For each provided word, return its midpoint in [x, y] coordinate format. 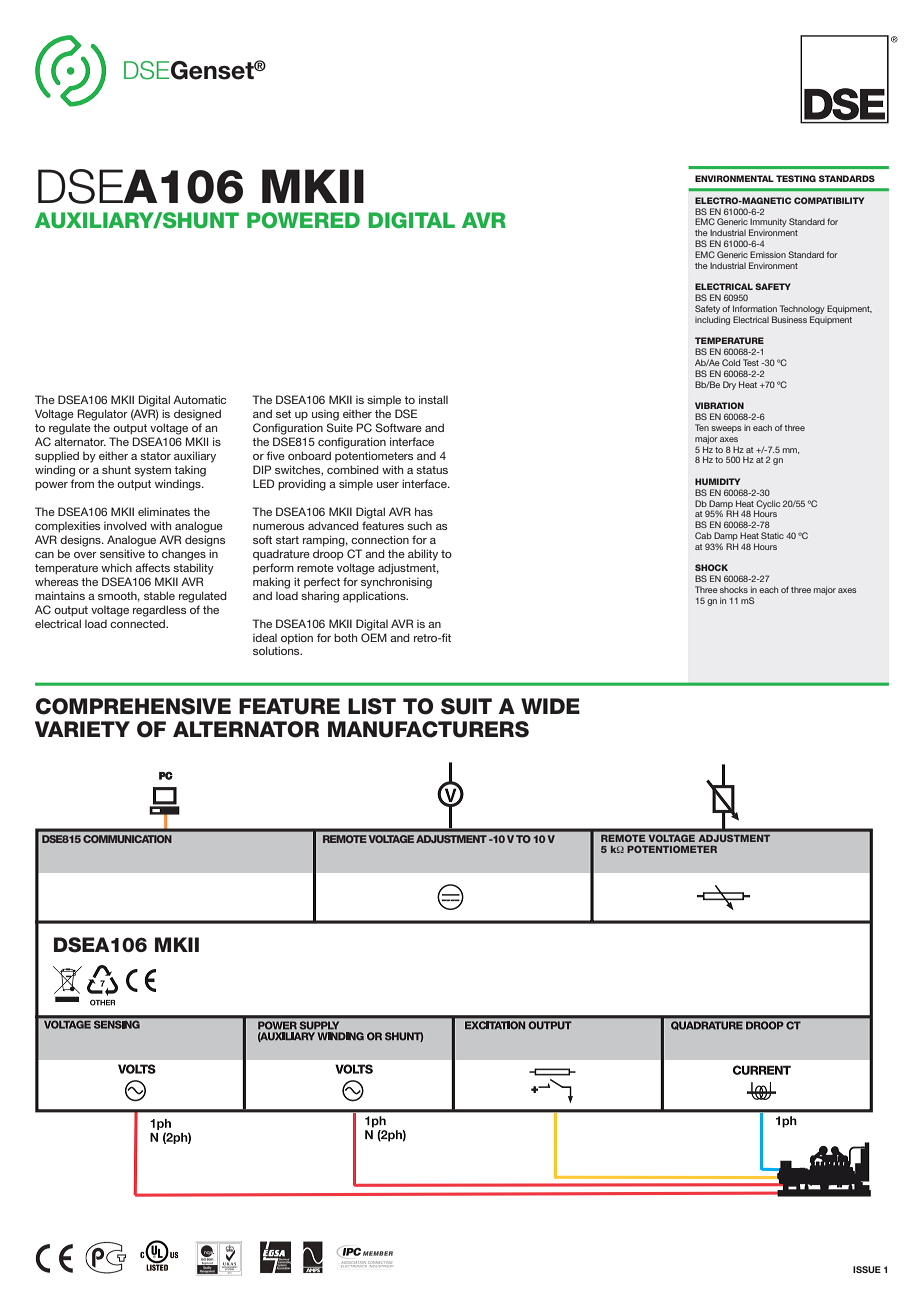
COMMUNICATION [127, 839]
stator [155, 456]
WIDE [550, 706]
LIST [372, 706]
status [432, 470]
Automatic [199, 399]
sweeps [726, 429]
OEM [374, 637]
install [433, 399]
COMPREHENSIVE [133, 706]
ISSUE [867, 1269]
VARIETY [82, 729]
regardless [159, 611]
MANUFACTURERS [428, 729]
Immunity [767, 224]
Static [772, 535]
